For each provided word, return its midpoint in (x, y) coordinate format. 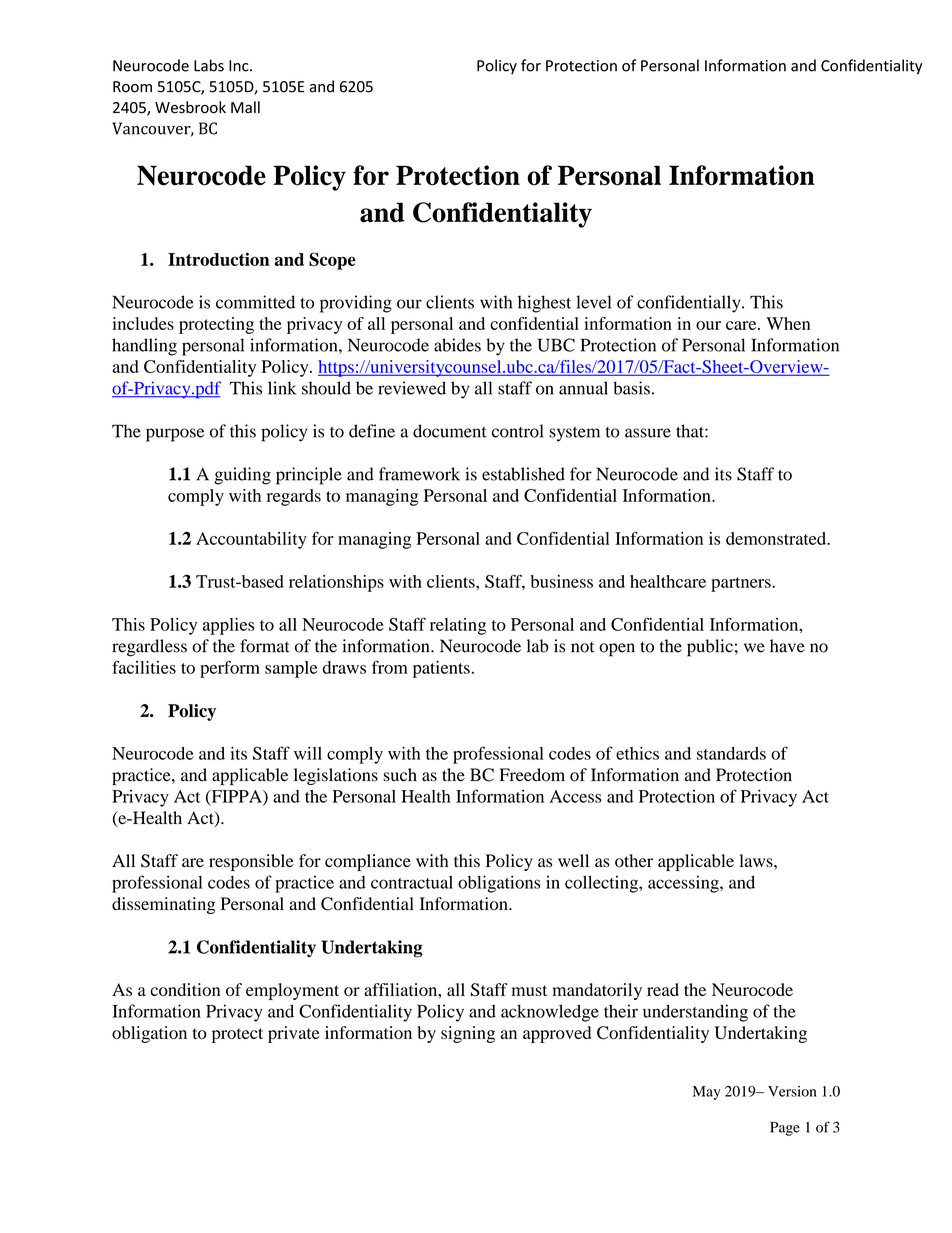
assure (648, 433)
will (308, 753)
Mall (245, 107)
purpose (175, 435)
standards (731, 753)
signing (468, 1034)
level (593, 302)
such (400, 775)
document (450, 431)
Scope (332, 261)
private (294, 1034)
